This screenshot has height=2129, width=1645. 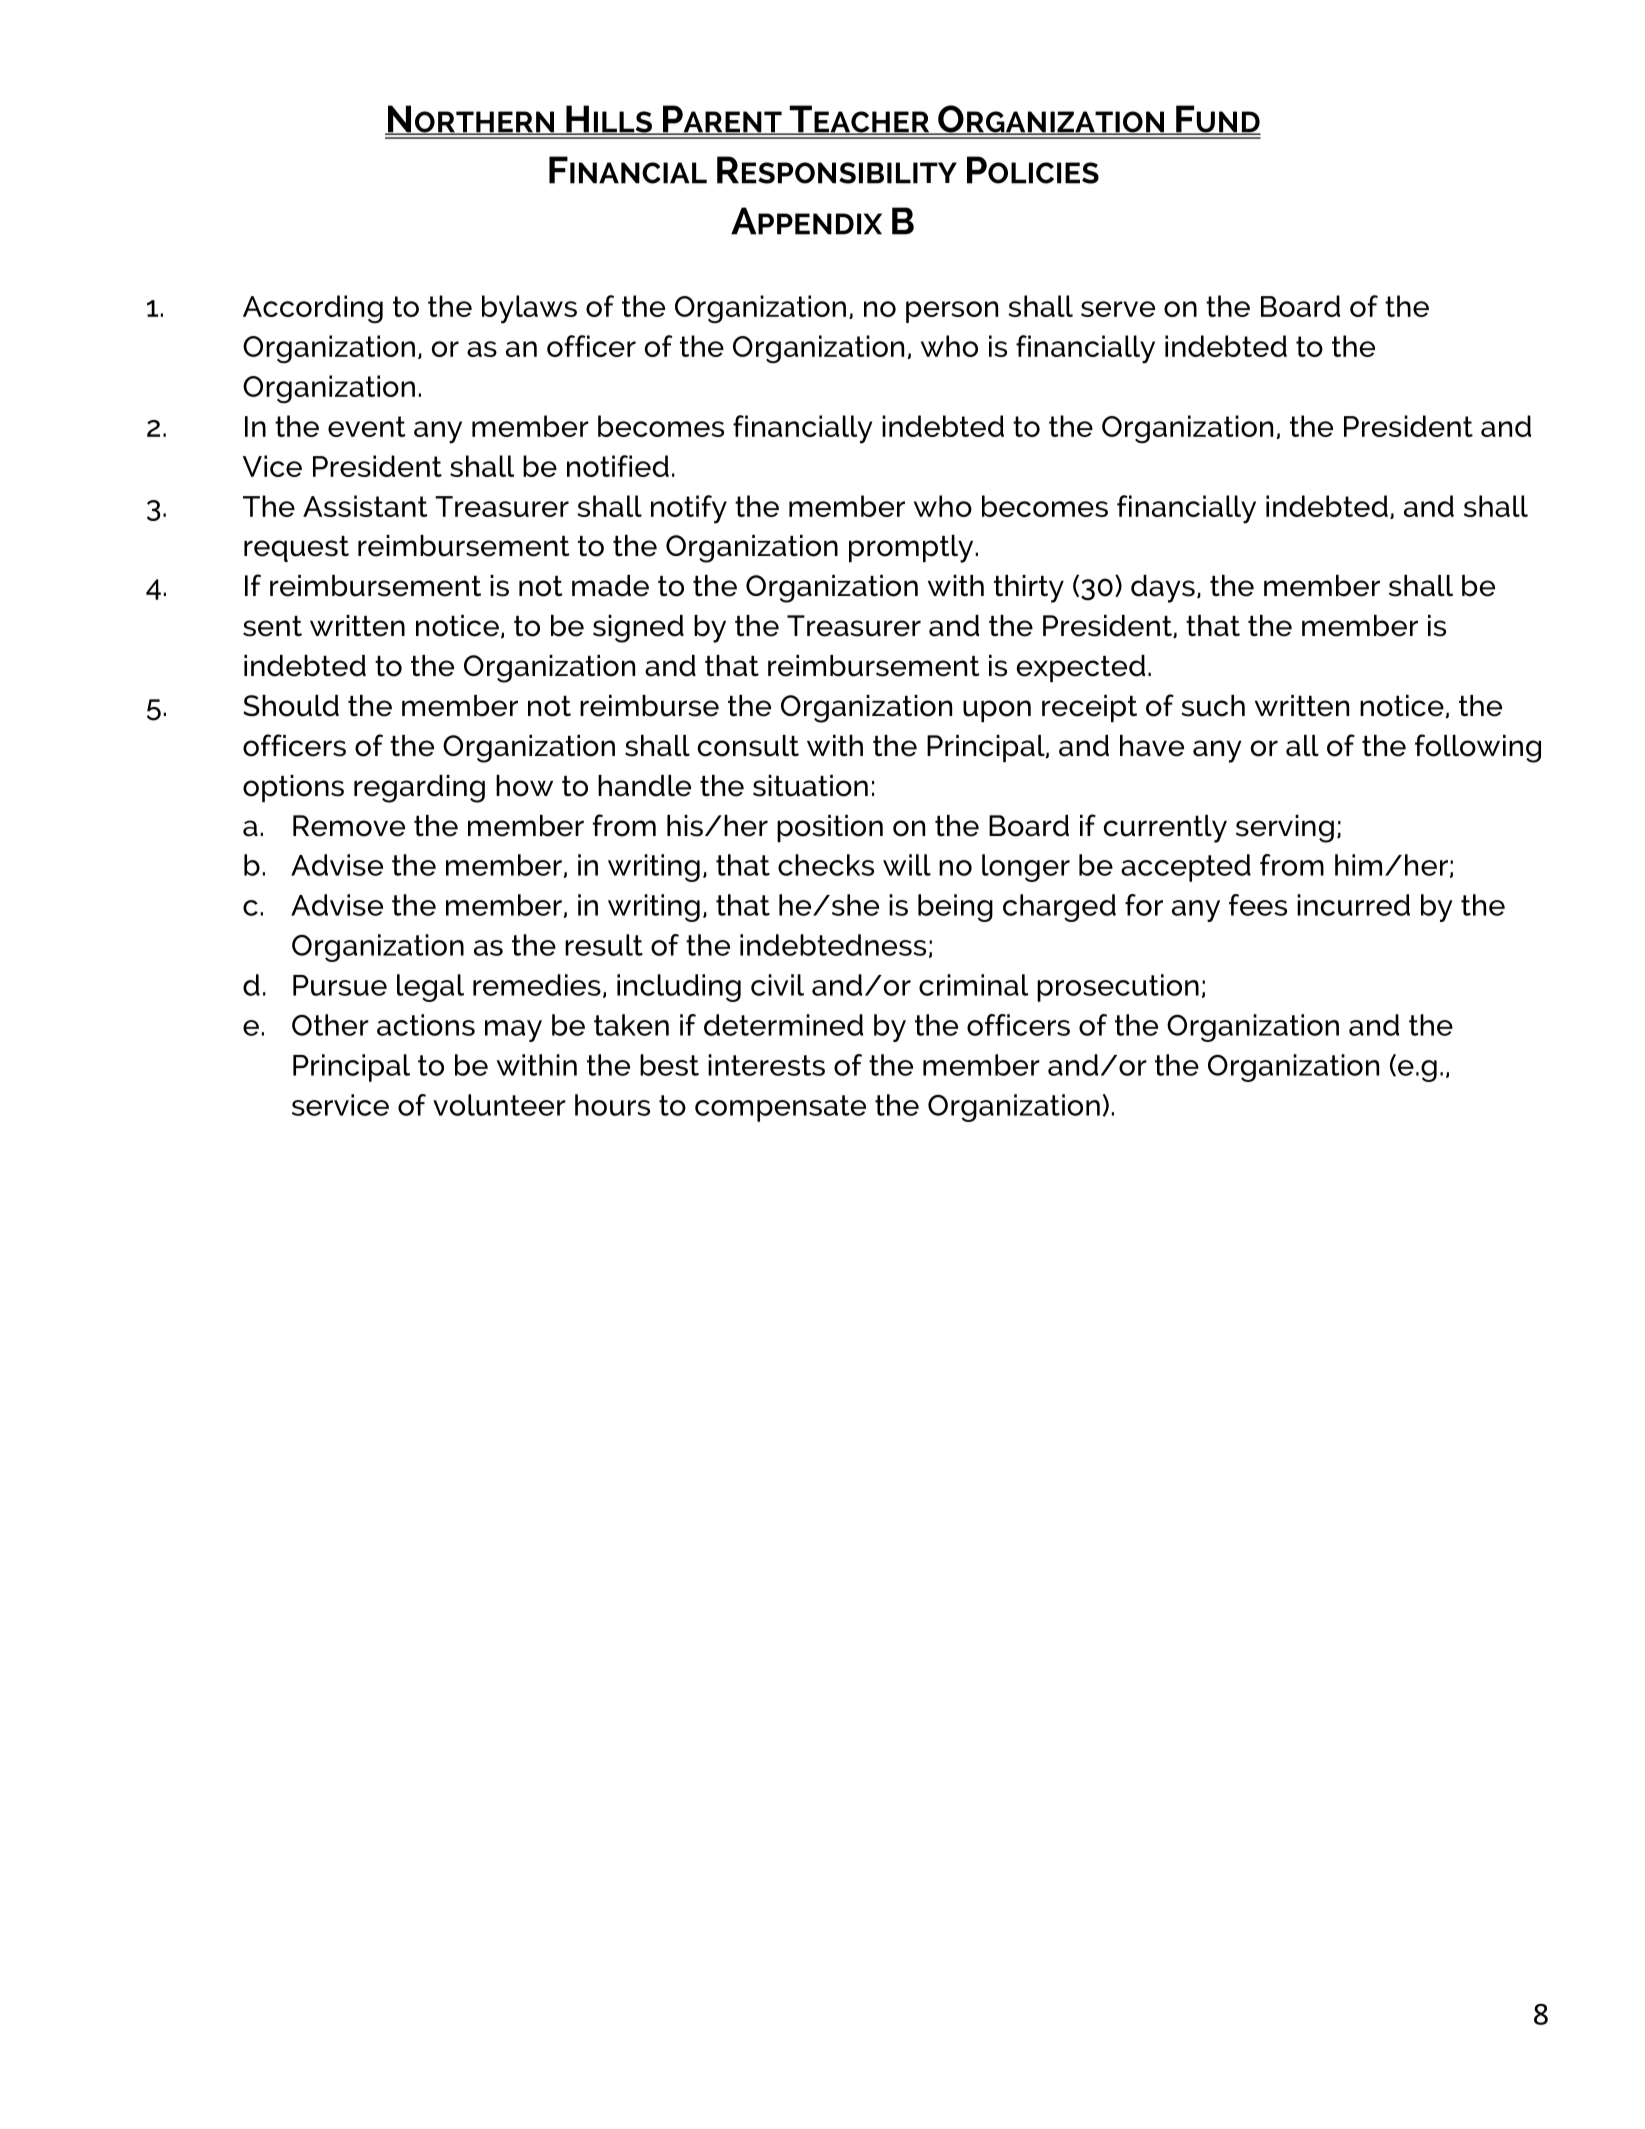 I want to click on serve, so click(x=1118, y=309).
